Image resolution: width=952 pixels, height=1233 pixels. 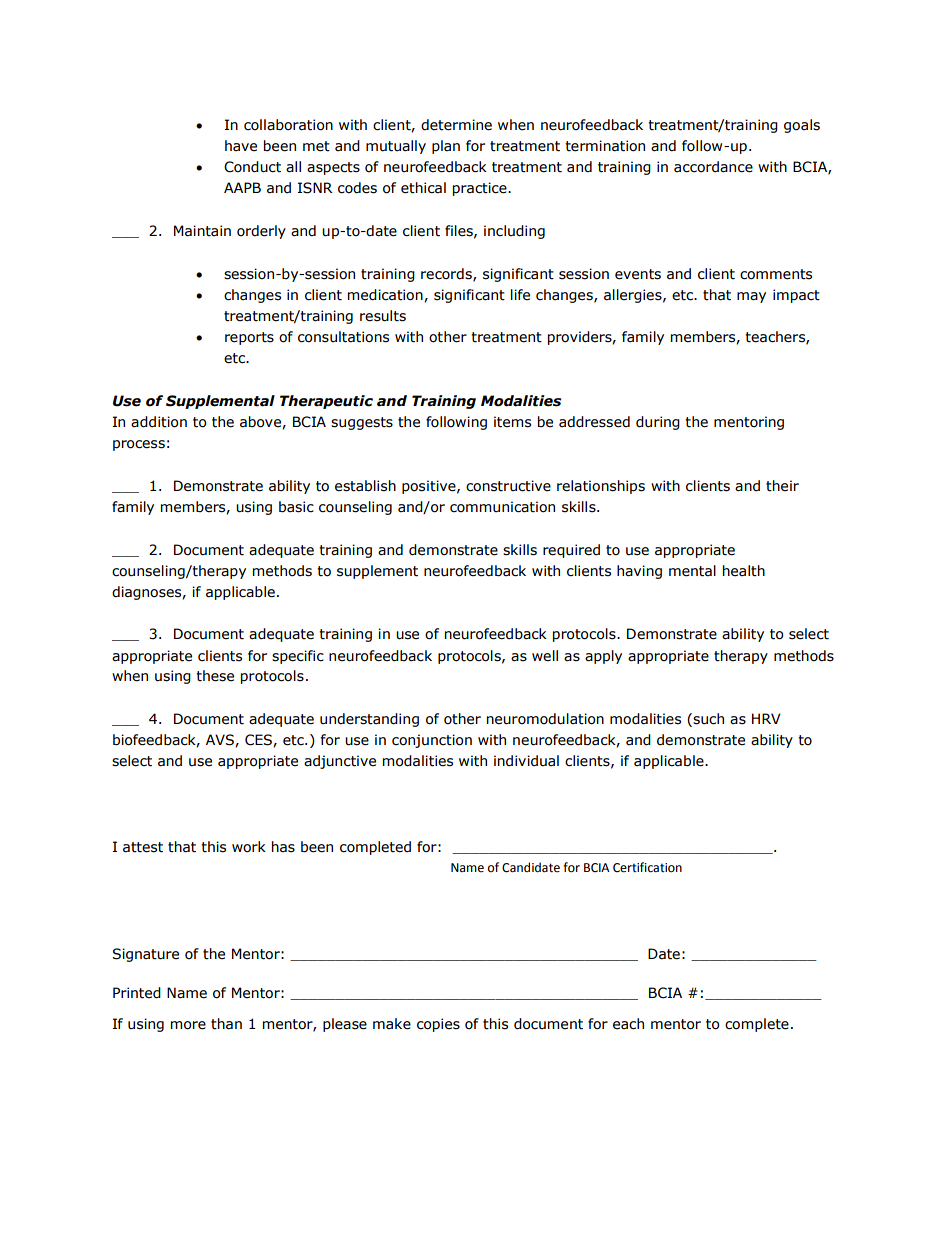 What do you see at coordinates (502, 507) in the screenshot?
I see `communication` at bounding box center [502, 507].
